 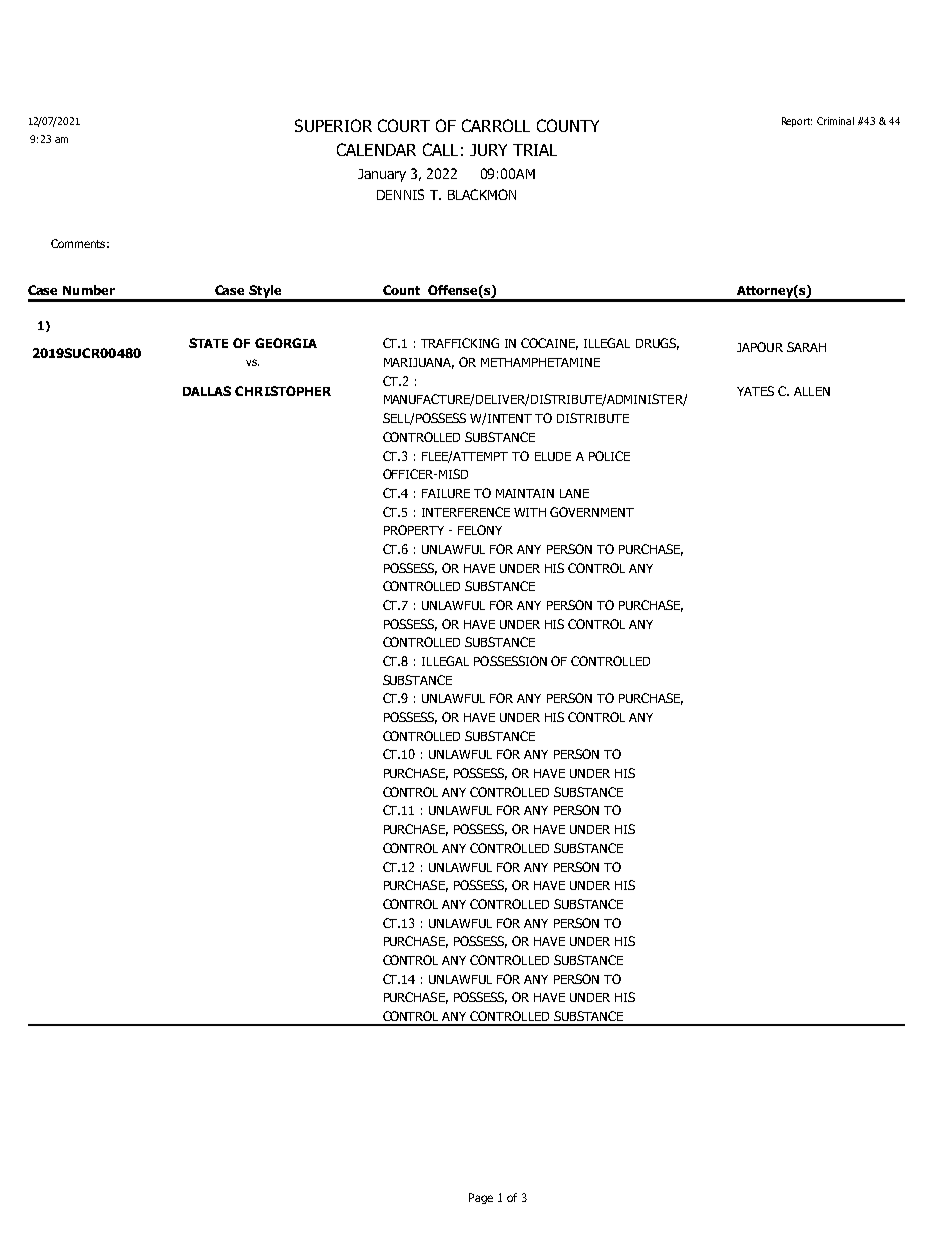 I want to click on WITH, so click(x=530, y=512).
